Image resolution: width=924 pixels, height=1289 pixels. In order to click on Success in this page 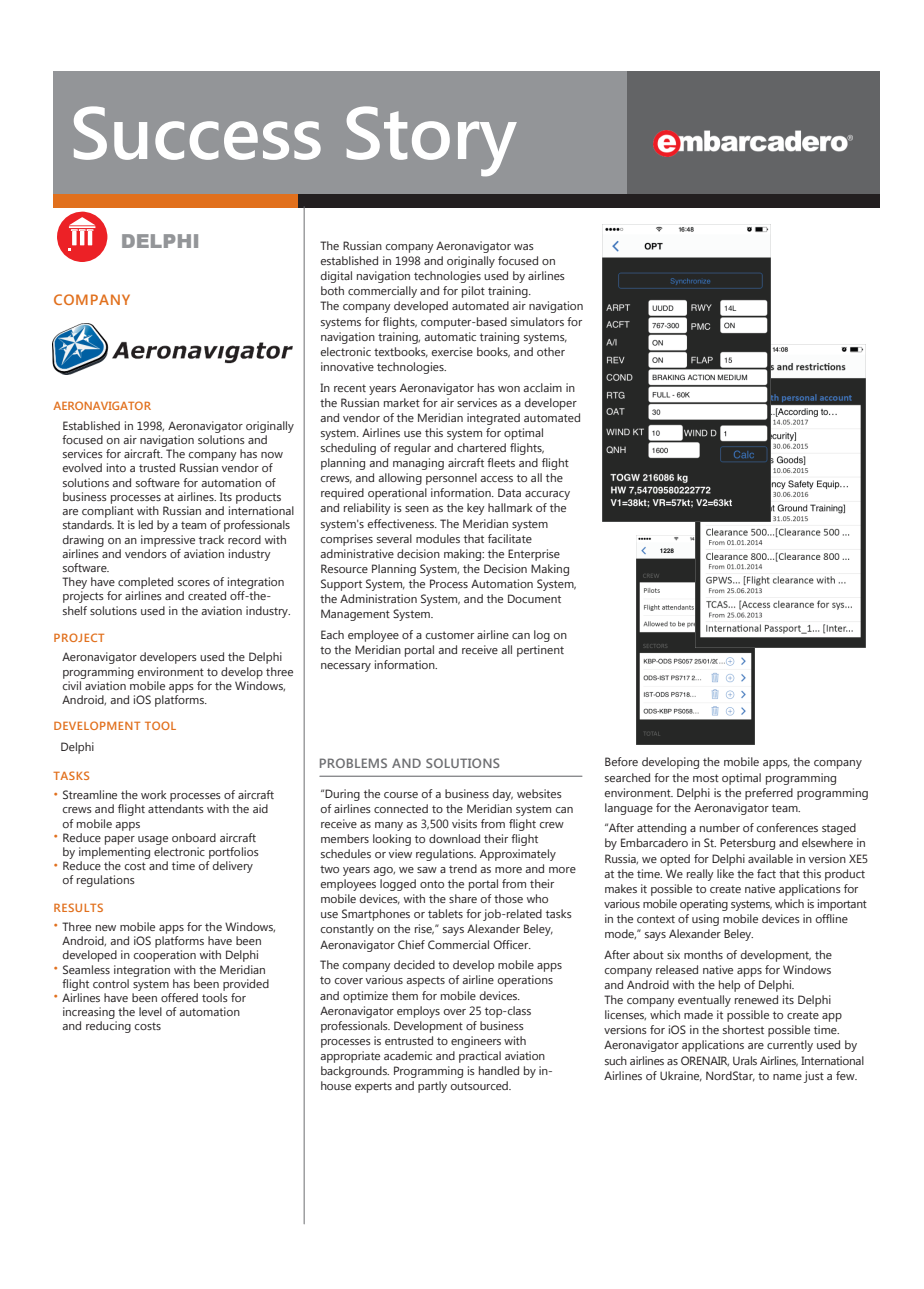, I will do `click(197, 133)`.
